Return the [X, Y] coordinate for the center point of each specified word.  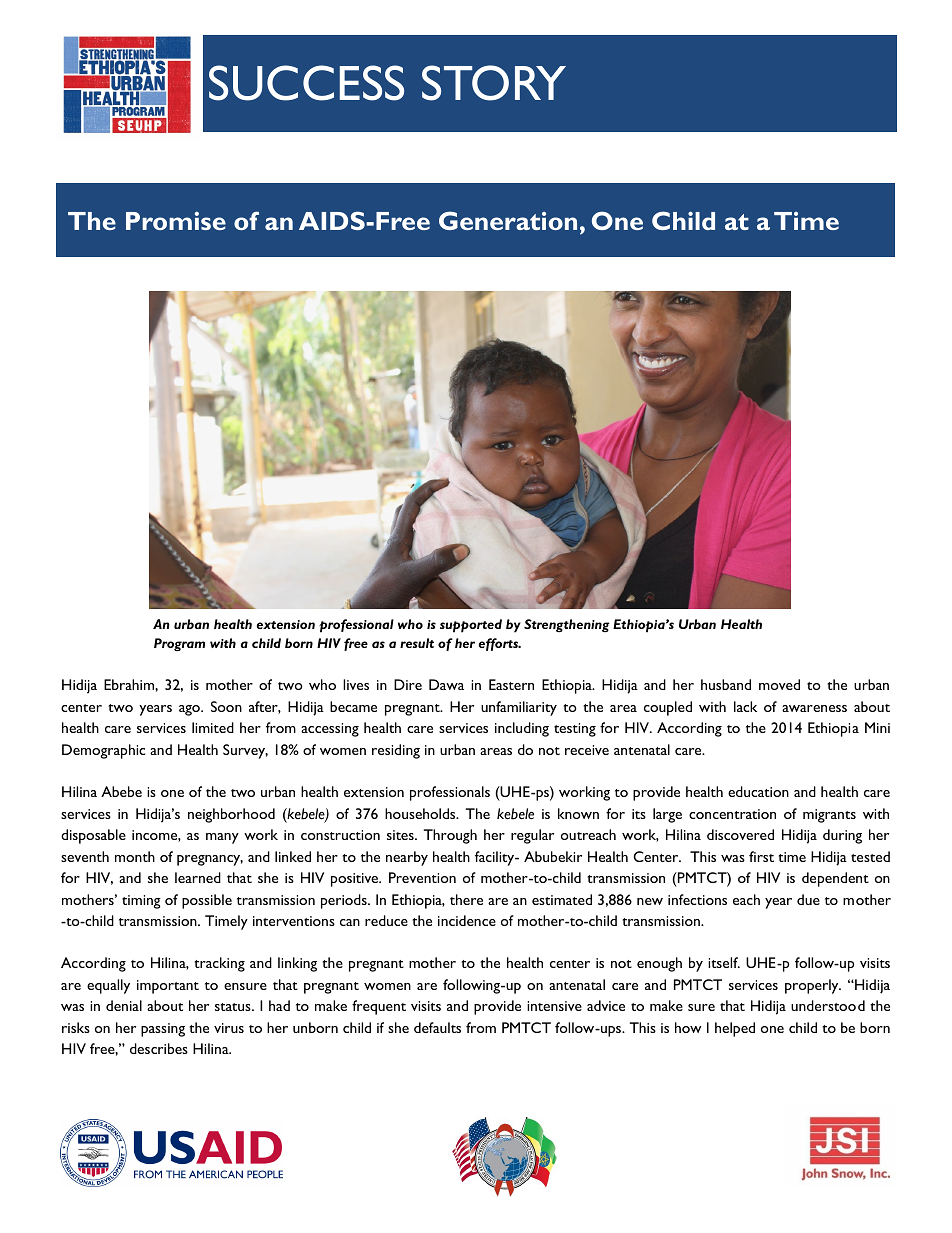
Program [179, 645]
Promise [176, 221]
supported [471, 626]
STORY [494, 83]
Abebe [121, 791]
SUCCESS [306, 83]
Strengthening [567, 625]
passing [163, 1030]
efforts [500, 644]
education [758, 791]
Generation [508, 220]
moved [779, 684]
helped [735, 1029]
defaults [437, 1027]
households [421, 813]
